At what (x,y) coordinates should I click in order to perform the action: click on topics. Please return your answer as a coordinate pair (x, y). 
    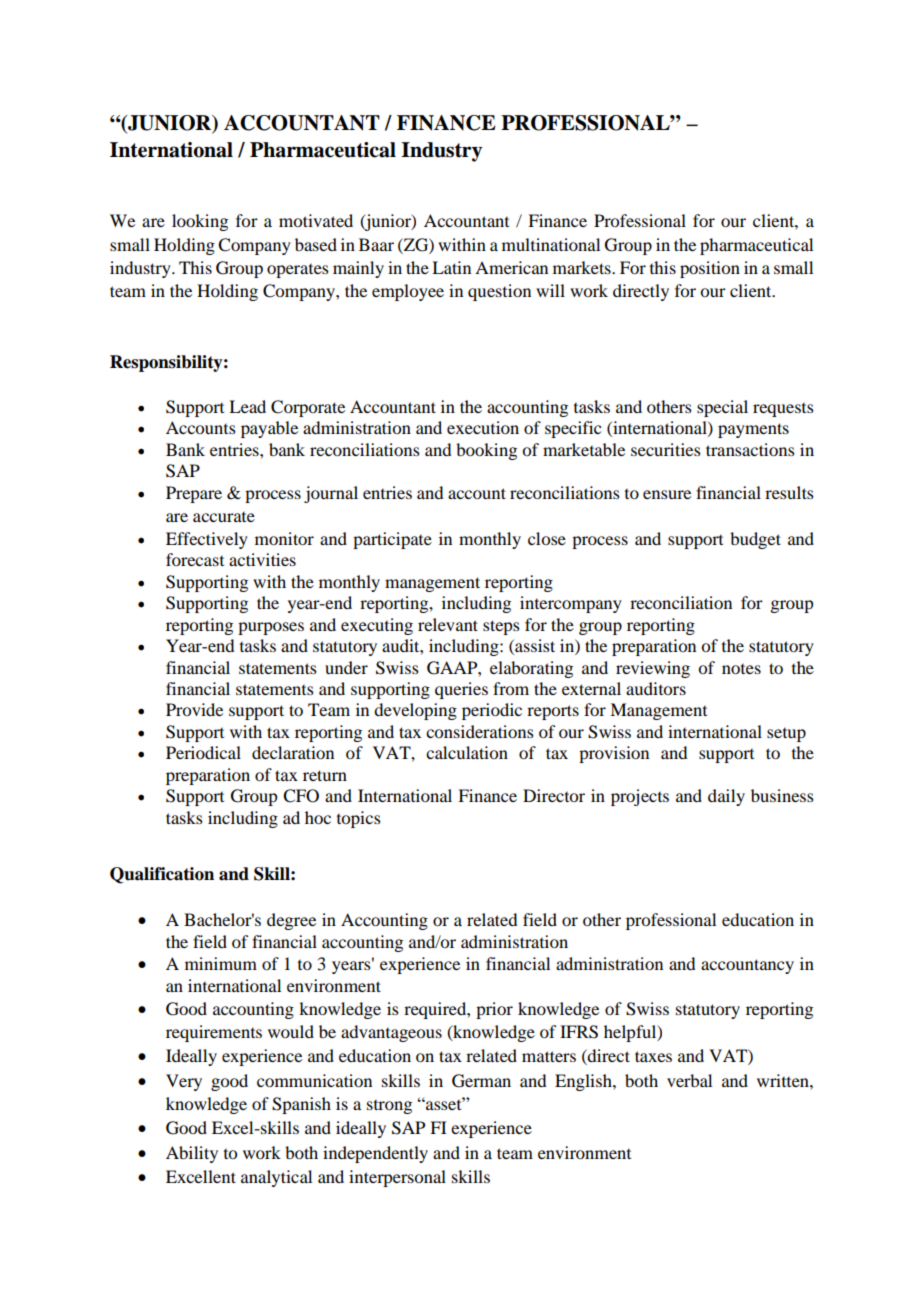
    Looking at the image, I should click on (359, 819).
